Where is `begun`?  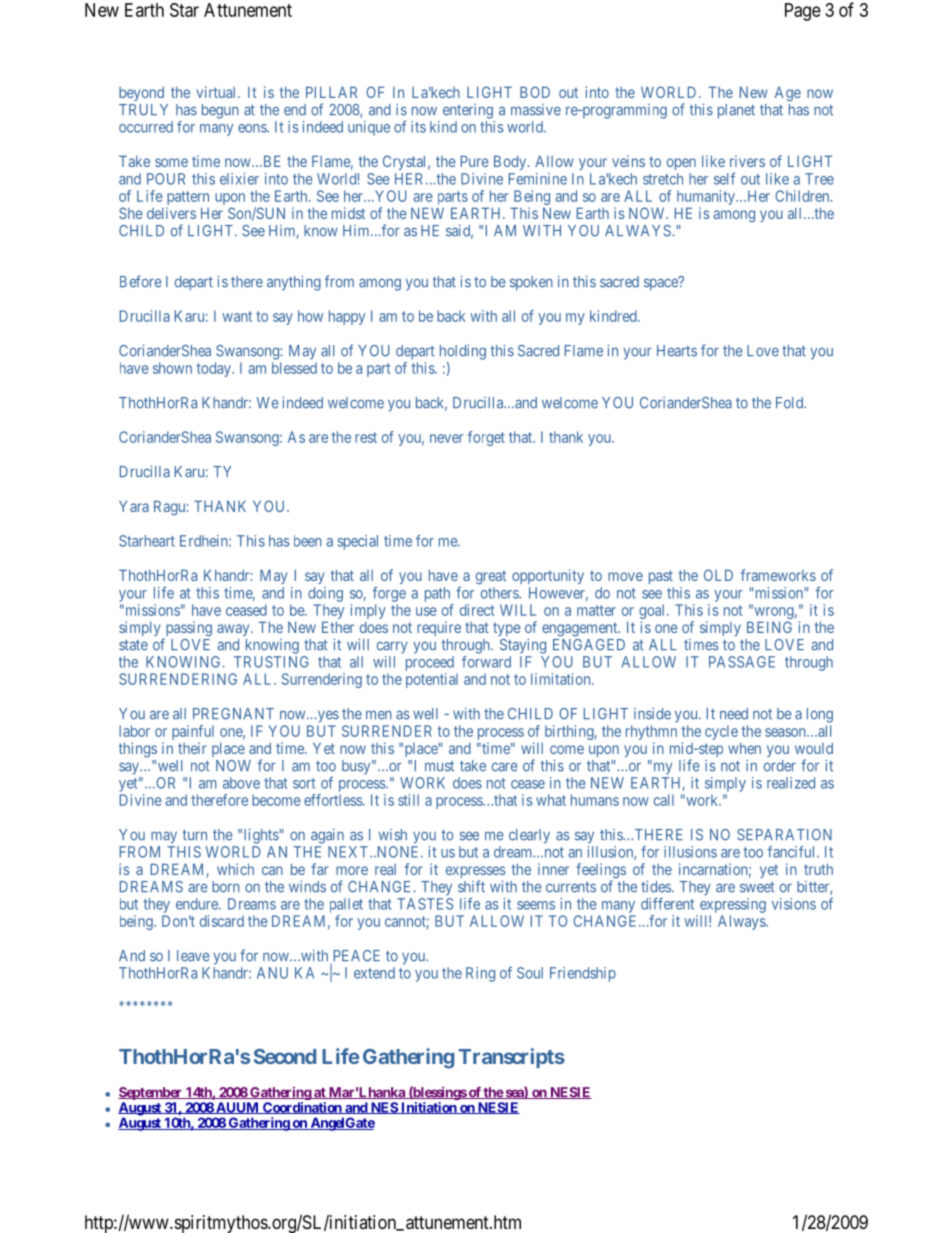 begun is located at coordinates (220, 111).
